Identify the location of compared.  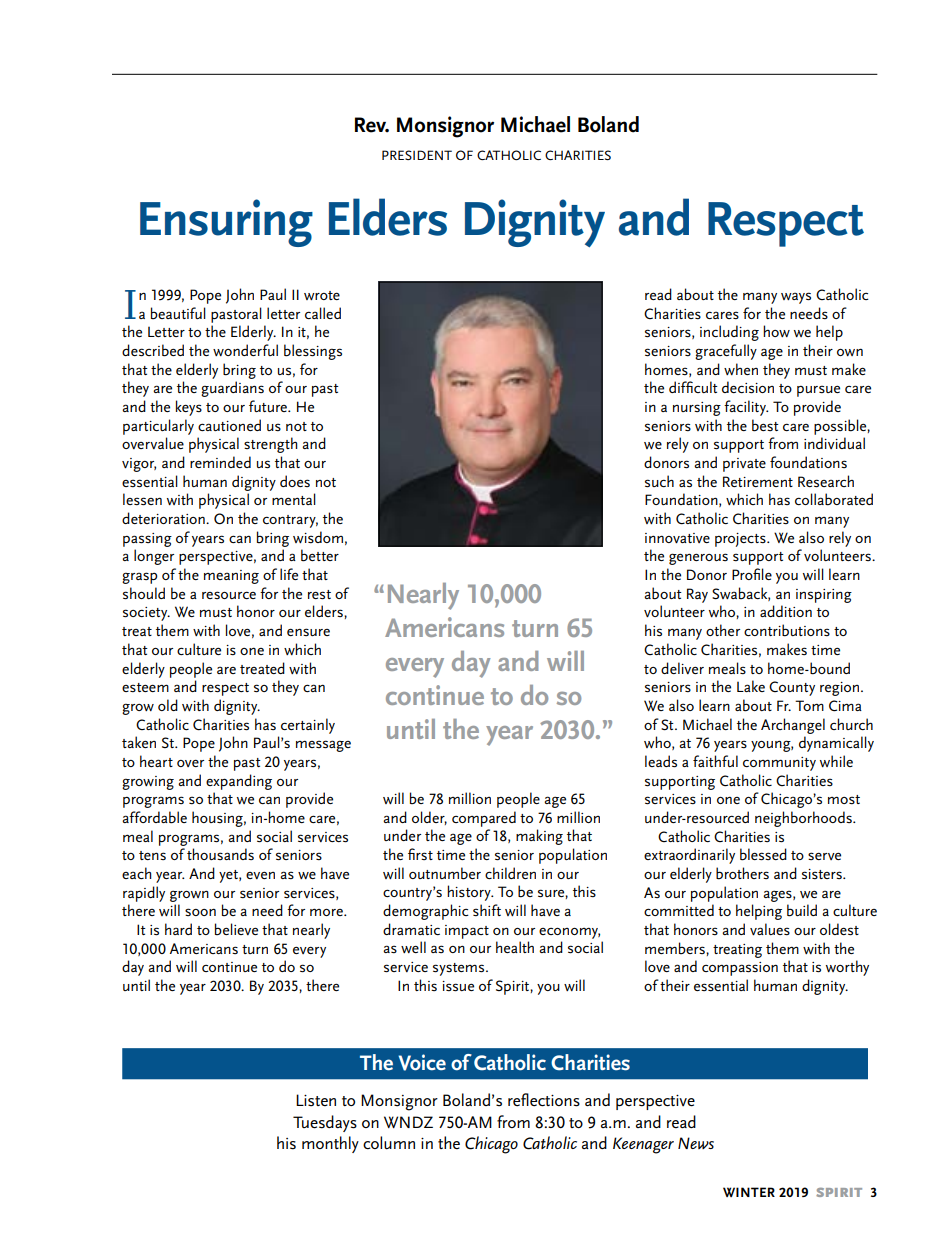
(484, 819).
